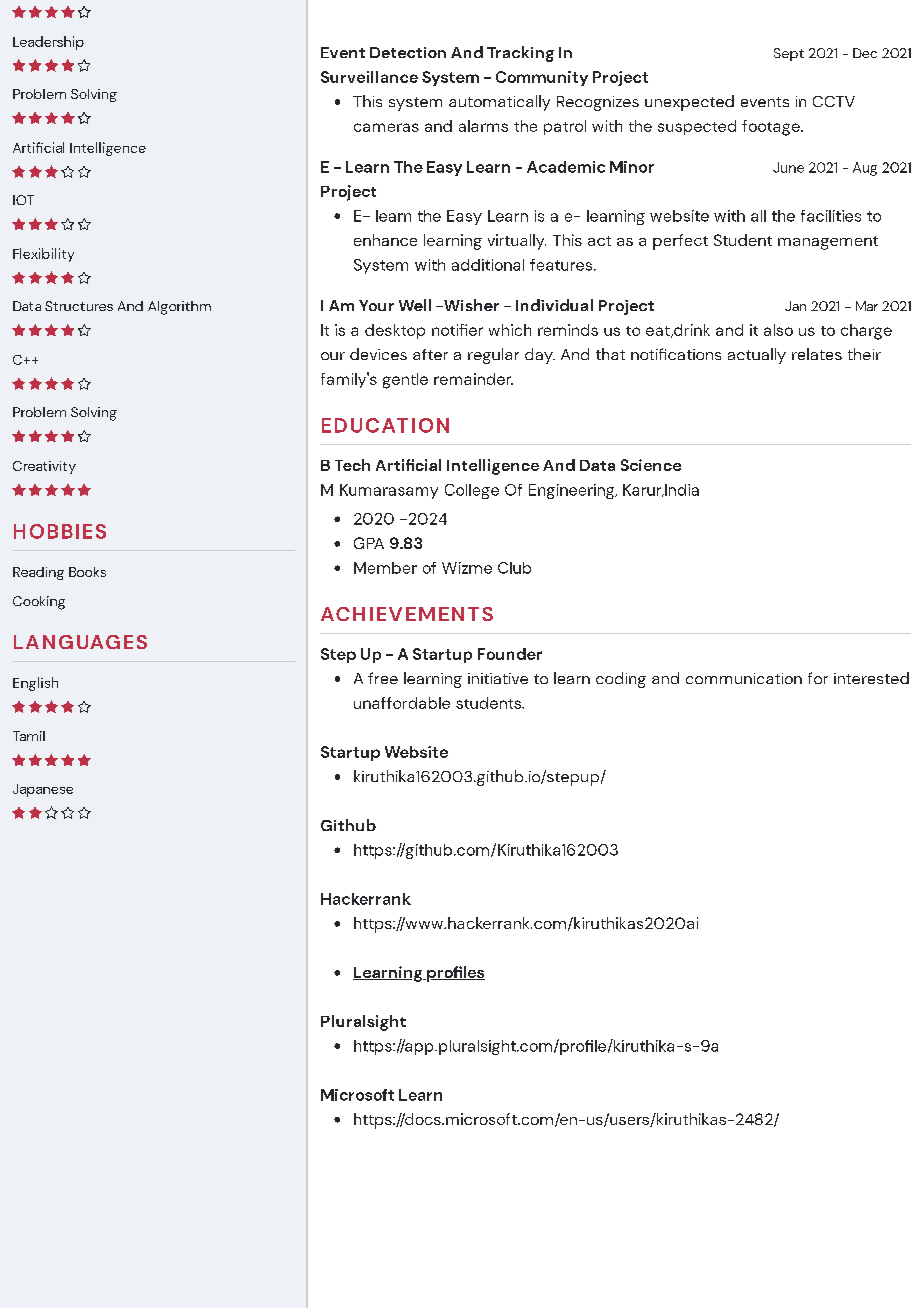  What do you see at coordinates (408, 52) in the screenshot?
I see `Detection` at bounding box center [408, 52].
